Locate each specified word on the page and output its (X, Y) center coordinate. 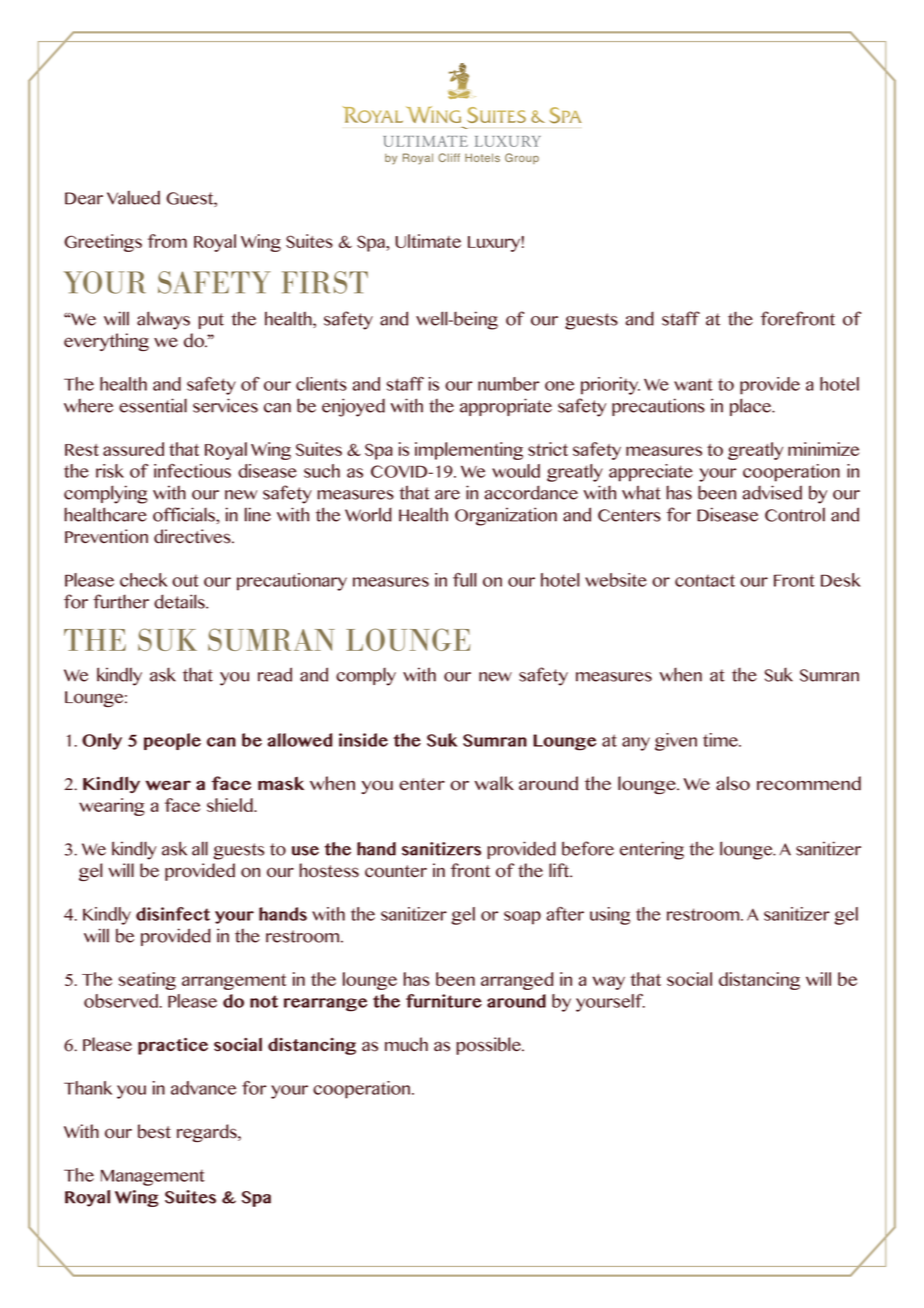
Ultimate (428, 241)
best (154, 1131)
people (172, 741)
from (167, 241)
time (721, 740)
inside (363, 740)
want (693, 384)
